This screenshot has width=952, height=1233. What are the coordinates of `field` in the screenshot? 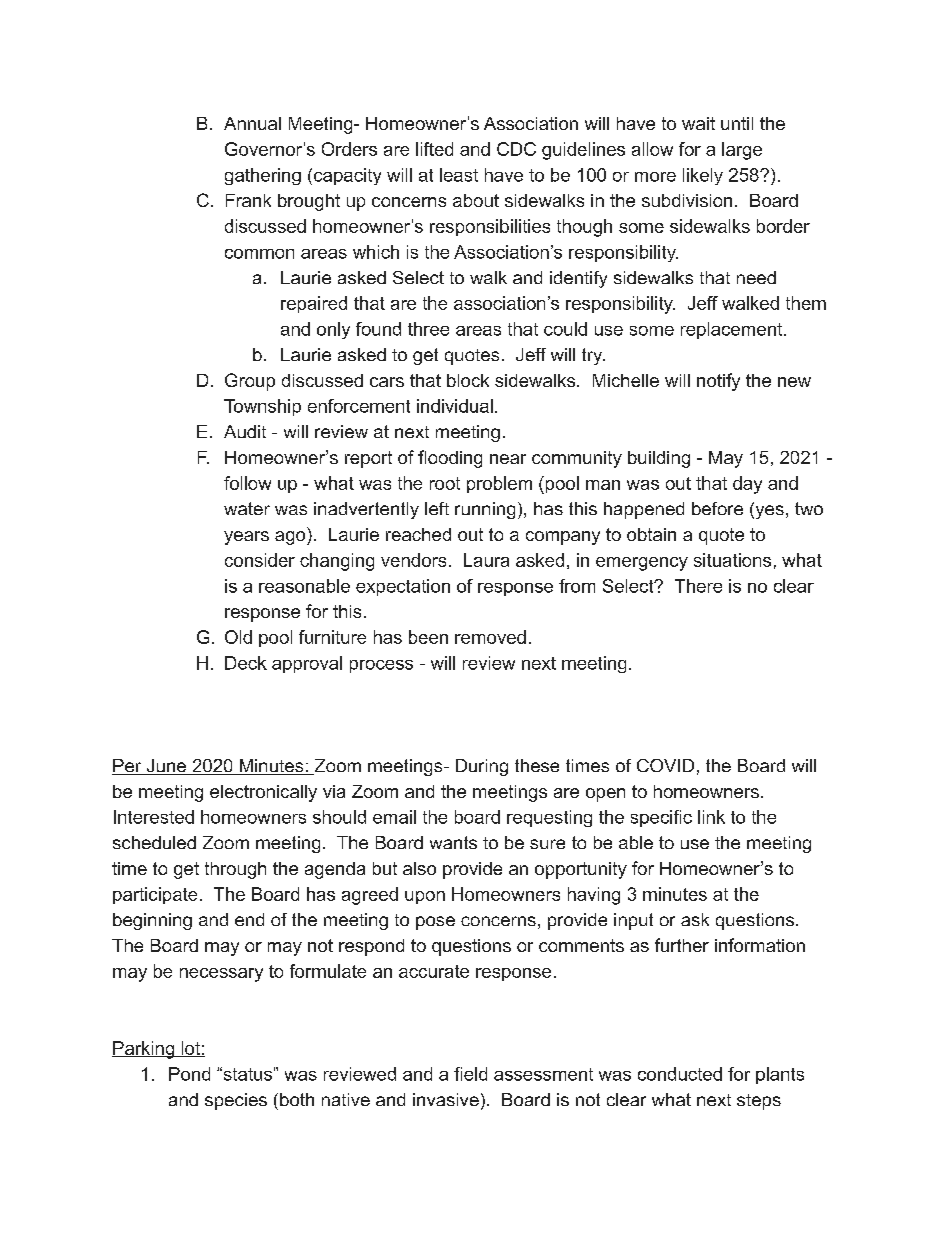 It's located at (470, 1074).
